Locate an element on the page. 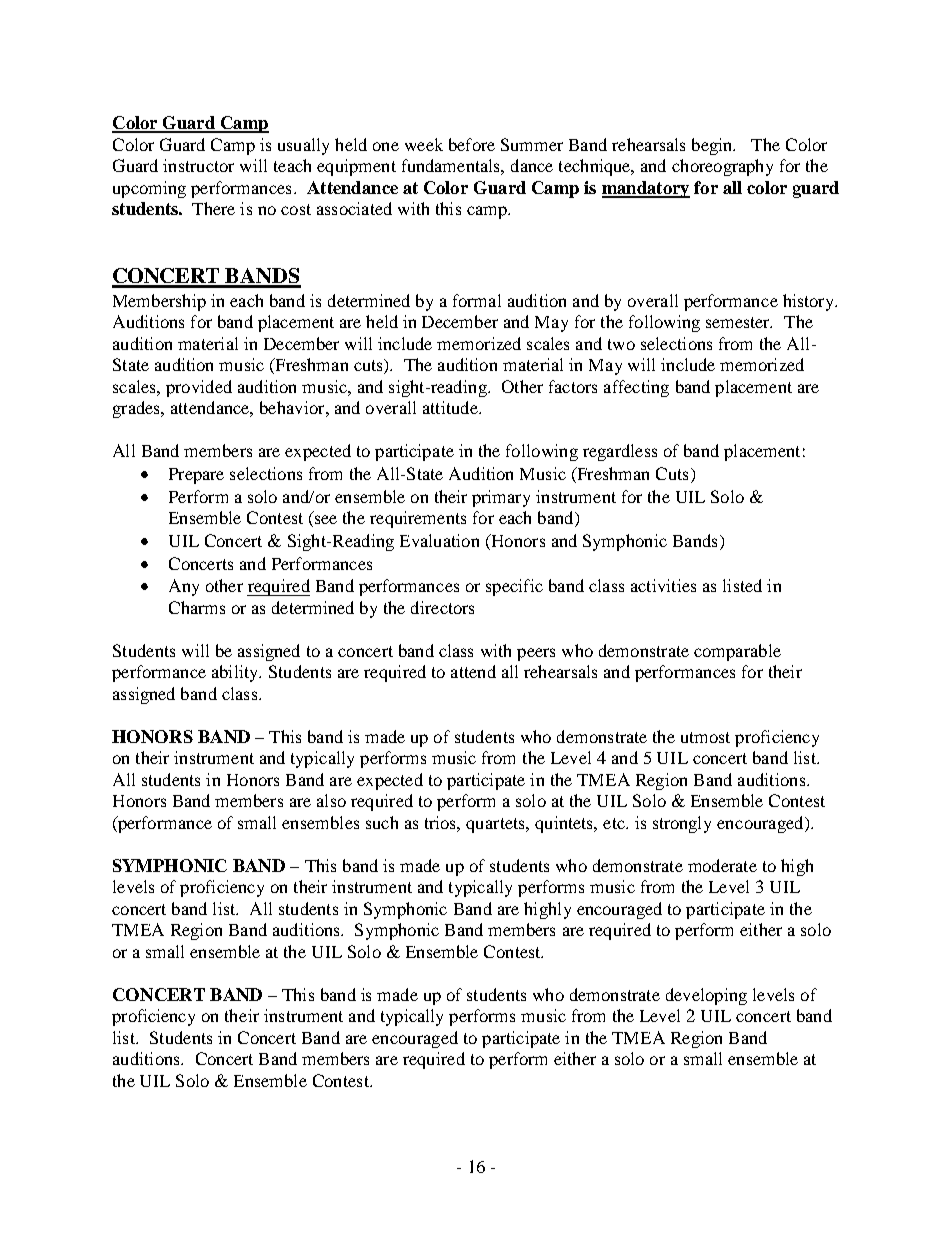  developing is located at coordinates (706, 996).
